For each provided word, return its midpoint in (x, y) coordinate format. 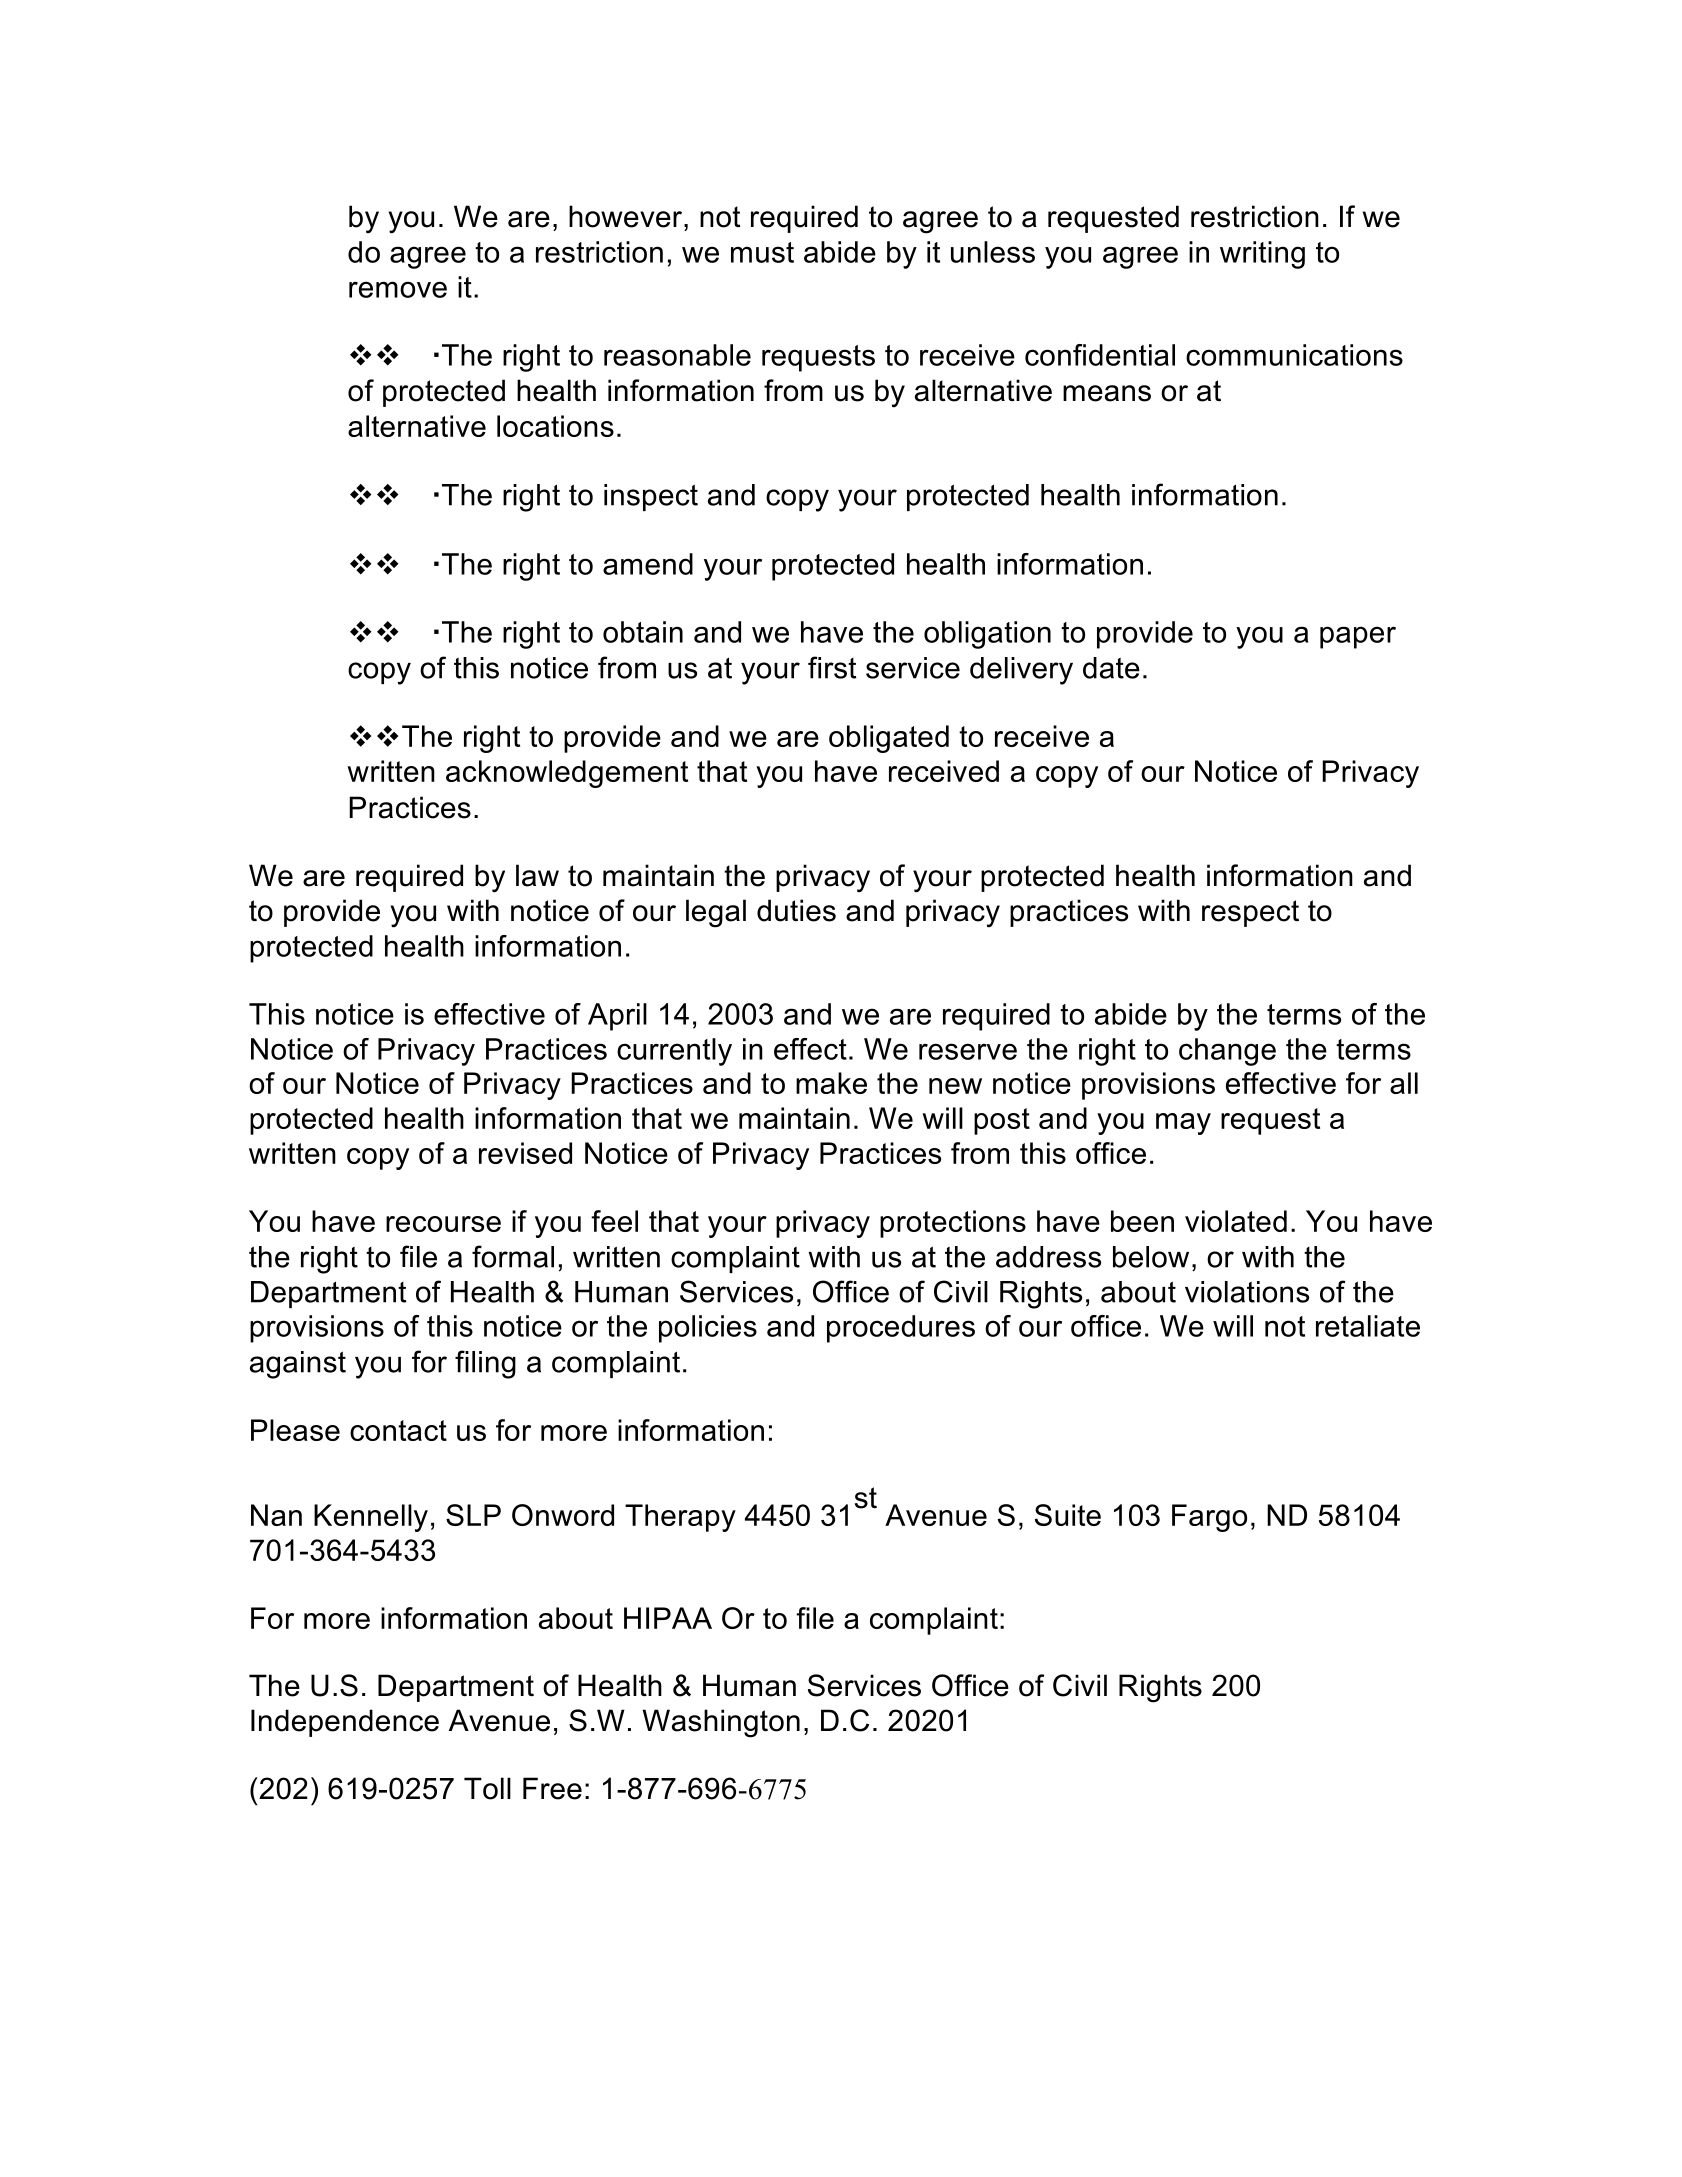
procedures (901, 1329)
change (1227, 1052)
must (762, 252)
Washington (721, 1723)
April (617, 1017)
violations (1247, 1292)
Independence (345, 1723)
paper (1358, 637)
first (832, 667)
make (831, 1083)
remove (398, 289)
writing (1262, 255)
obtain (643, 632)
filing (485, 1364)
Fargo (1209, 1518)
